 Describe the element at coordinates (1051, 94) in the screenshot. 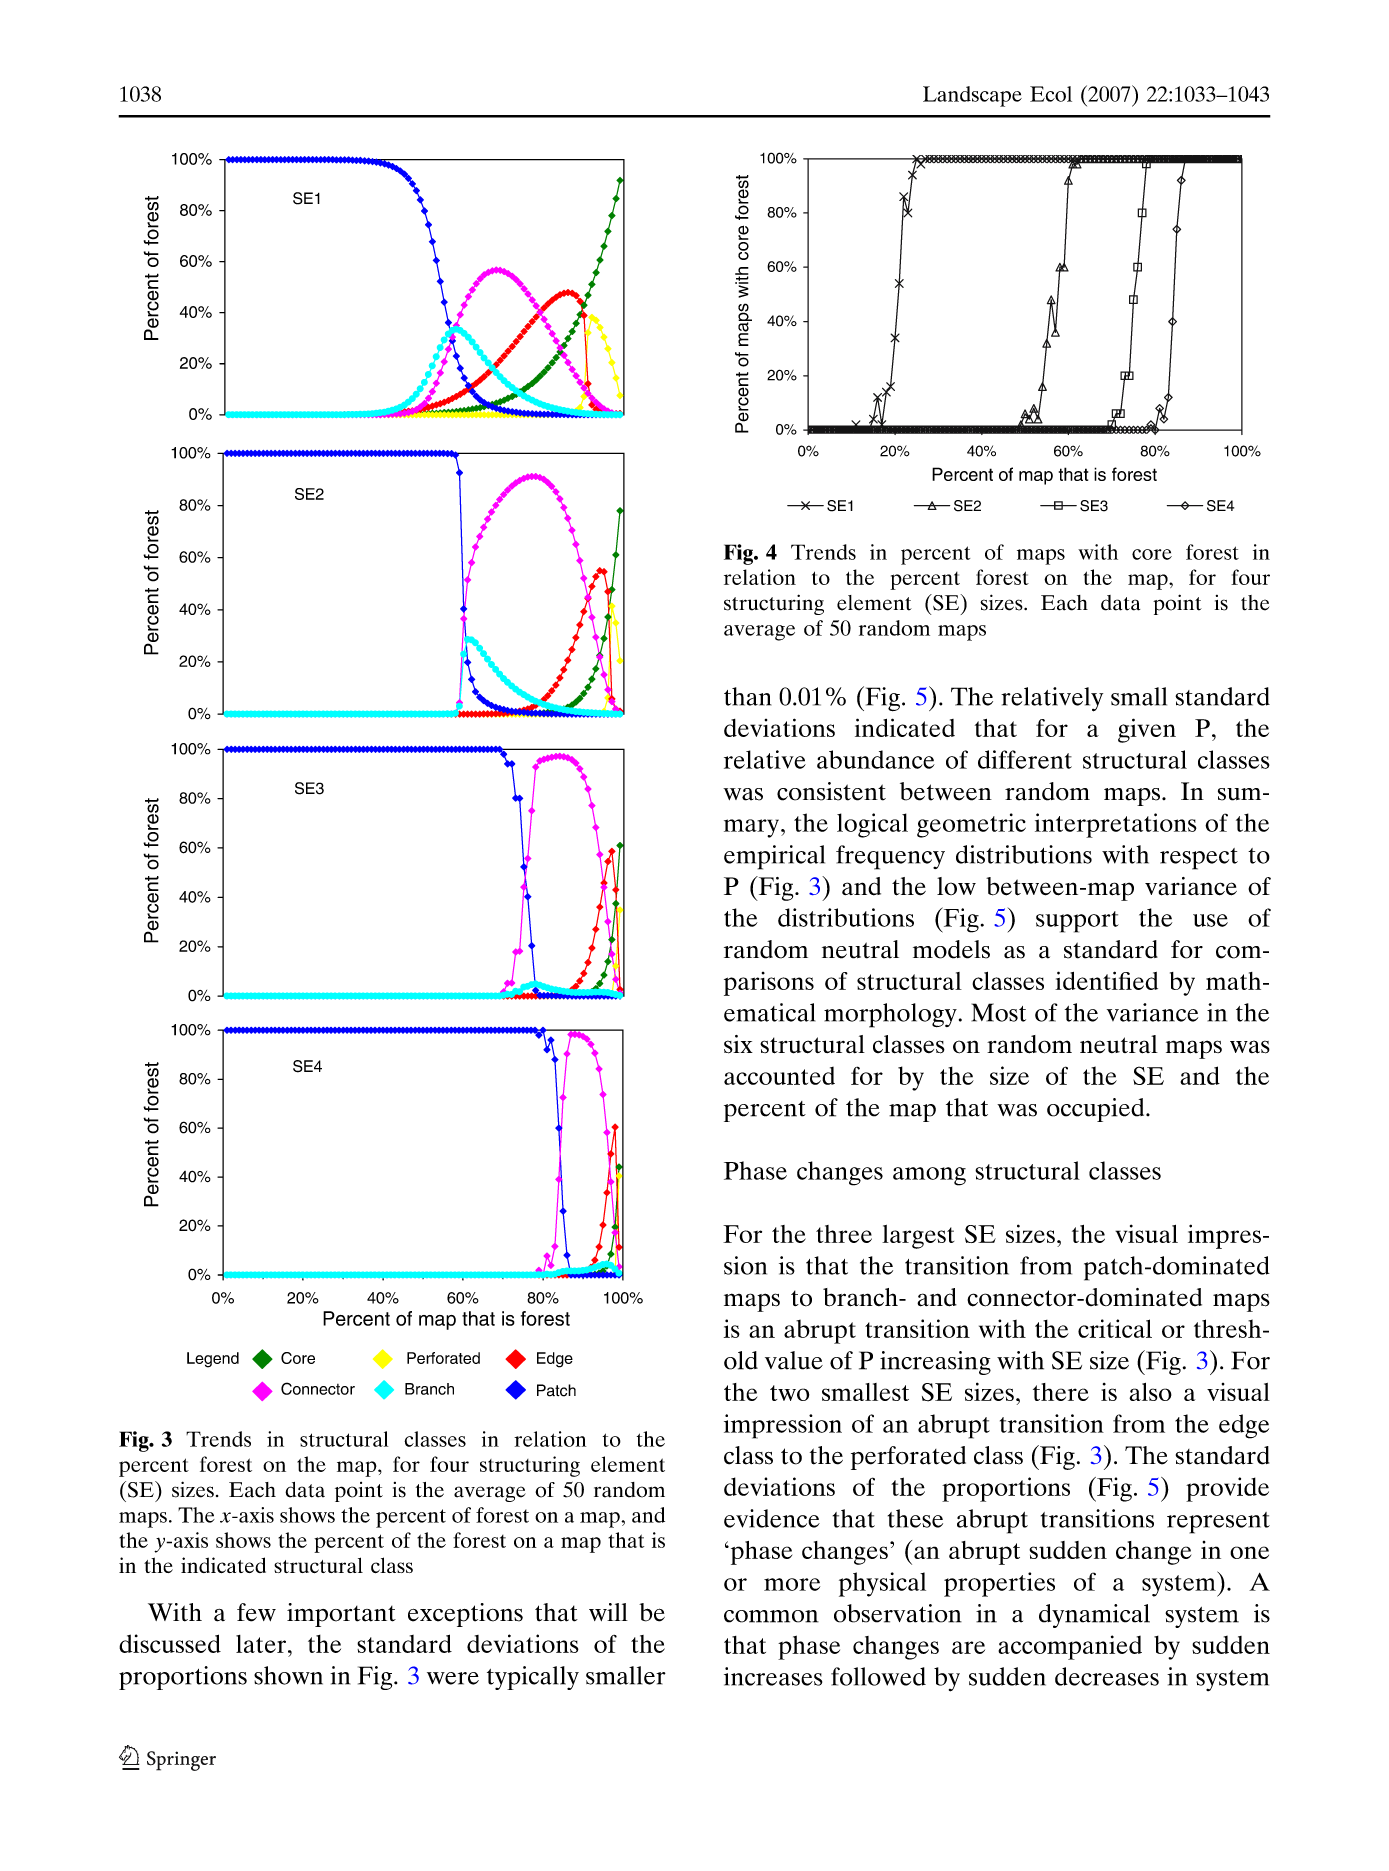

I see `Ecol` at that location.
